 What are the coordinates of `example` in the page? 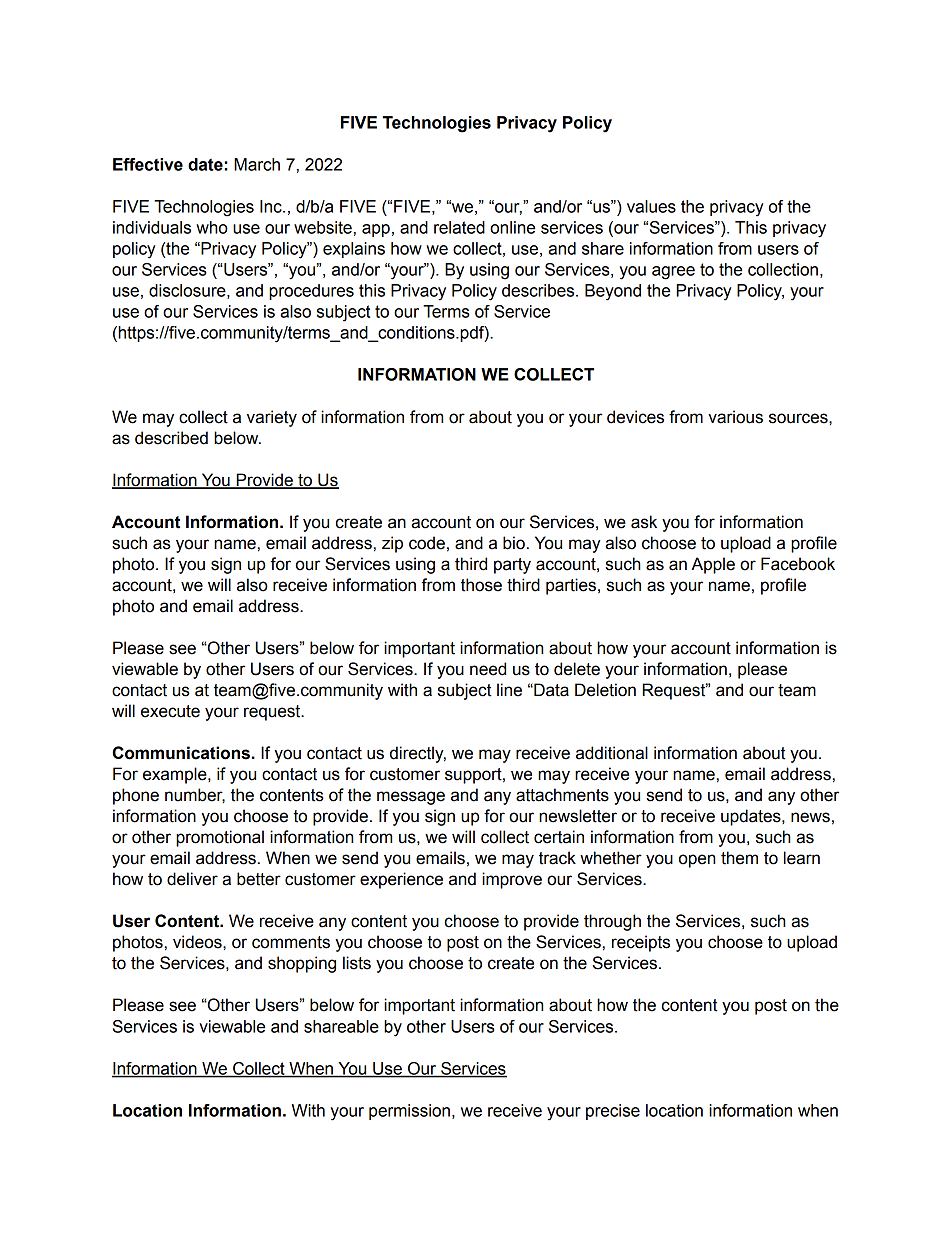 It's located at (176, 775).
